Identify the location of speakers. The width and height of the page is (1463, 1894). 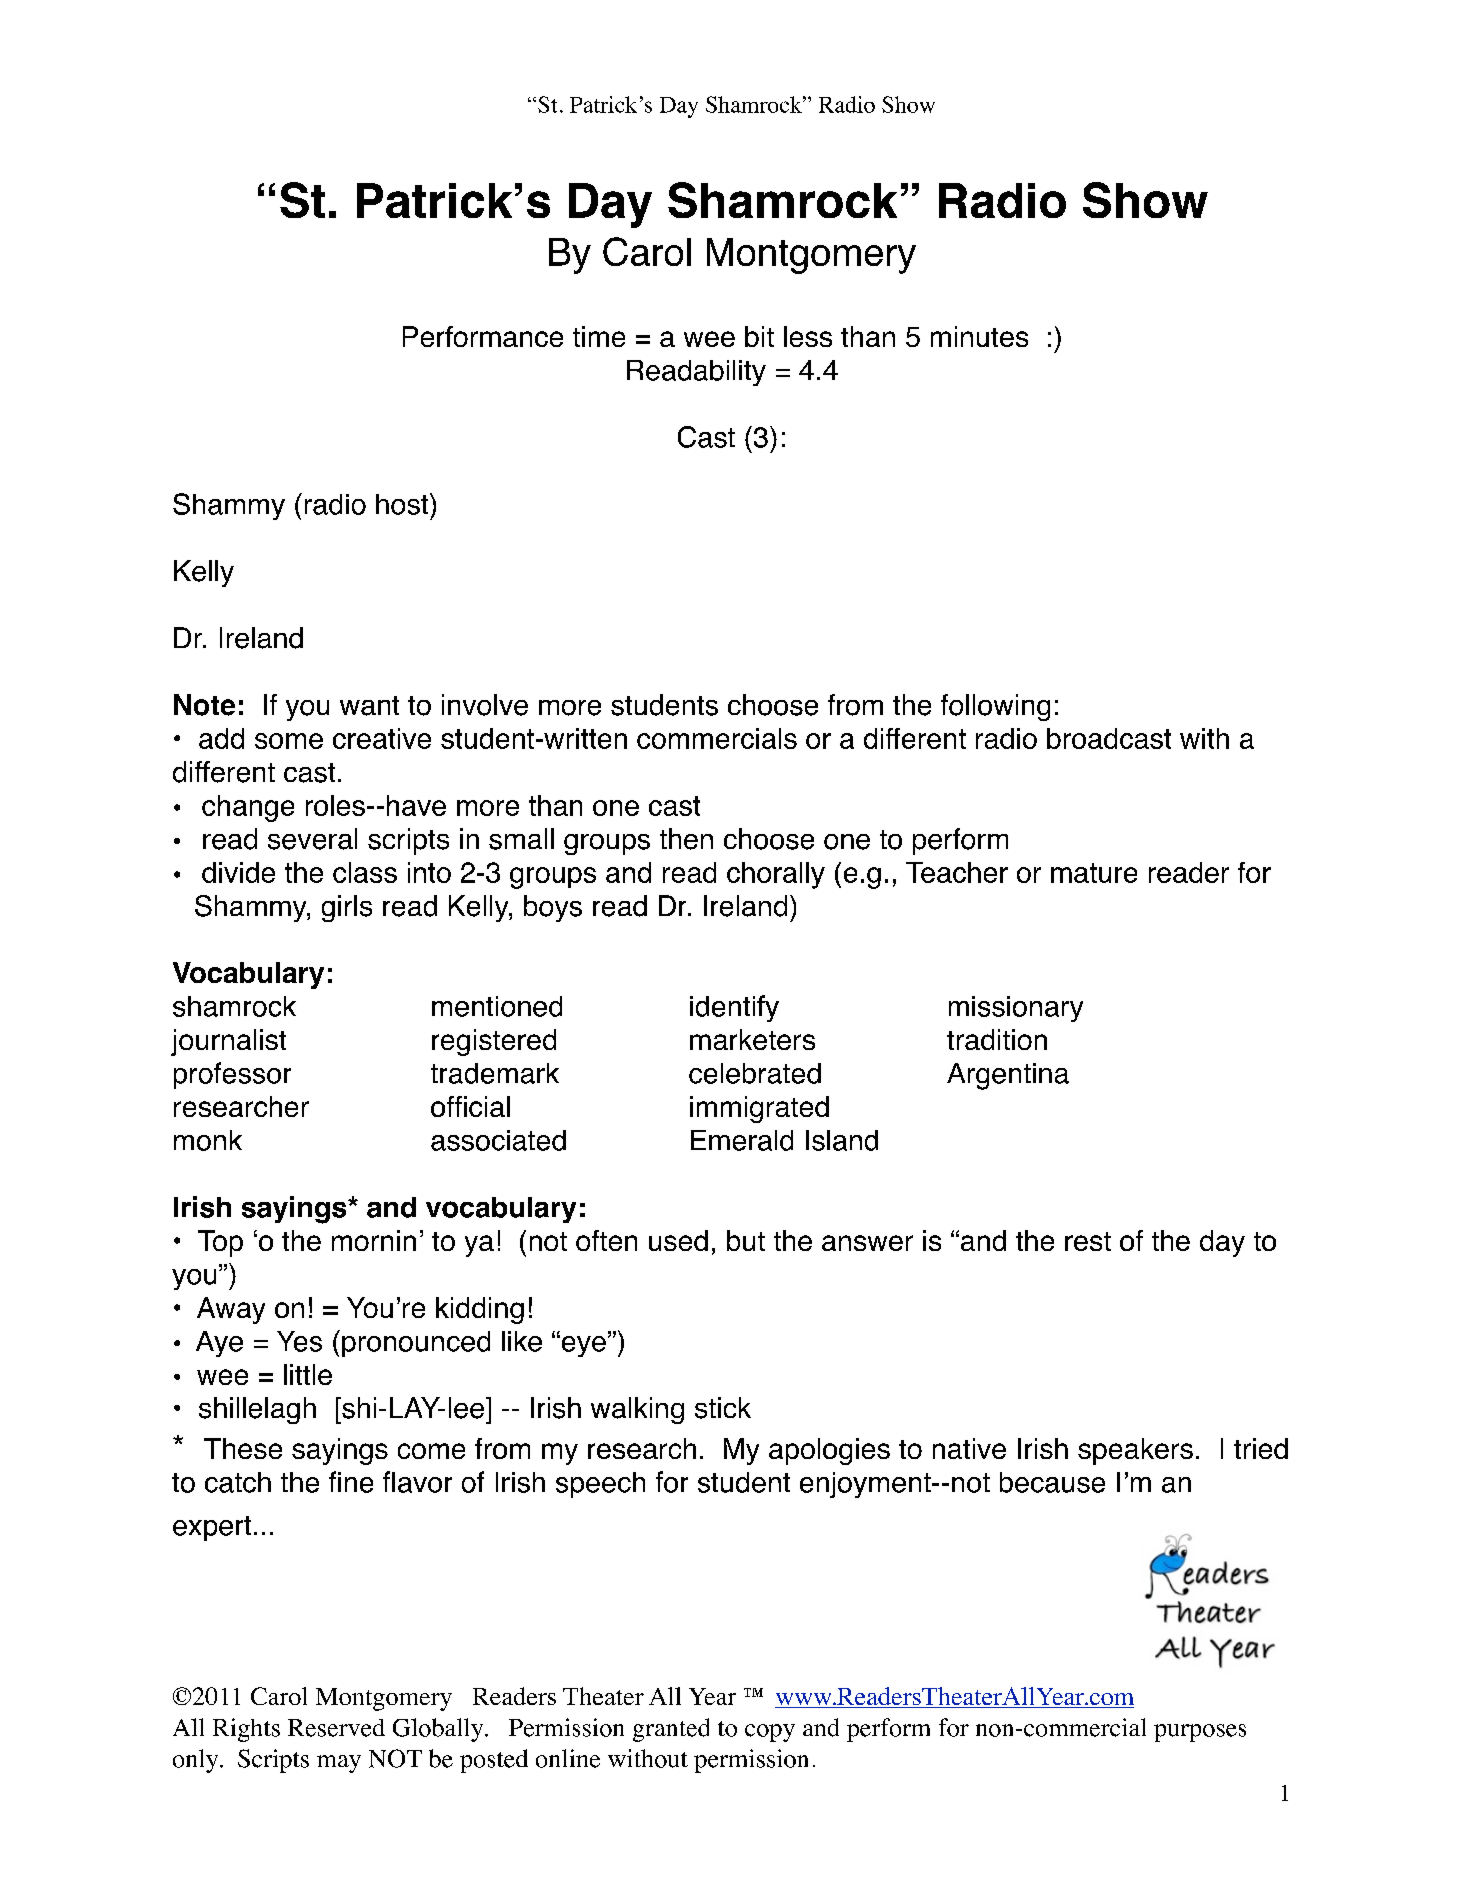
(1135, 1451).
